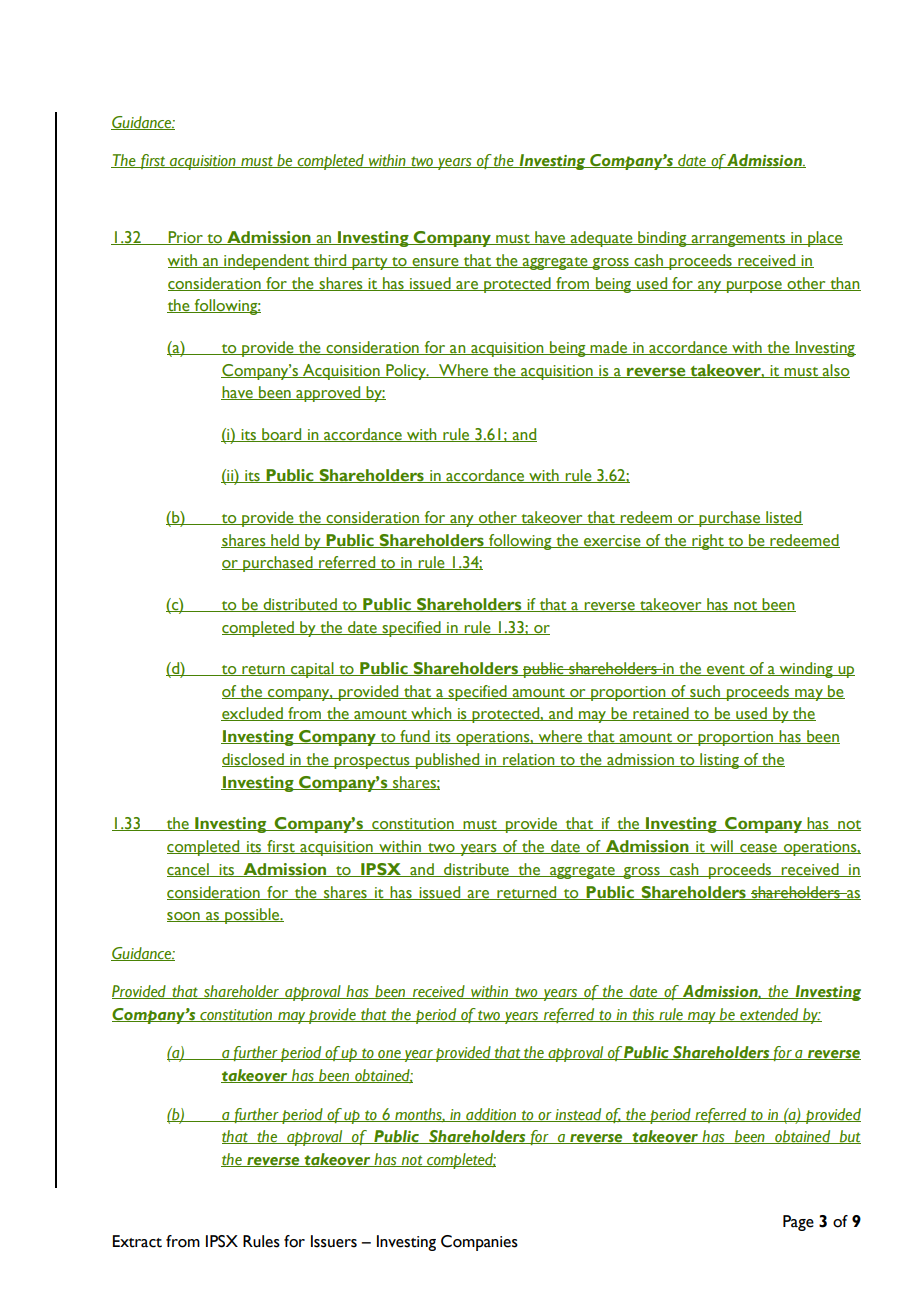  Describe the element at coordinates (137, 1241) in the image. I see `Extract` at that location.
